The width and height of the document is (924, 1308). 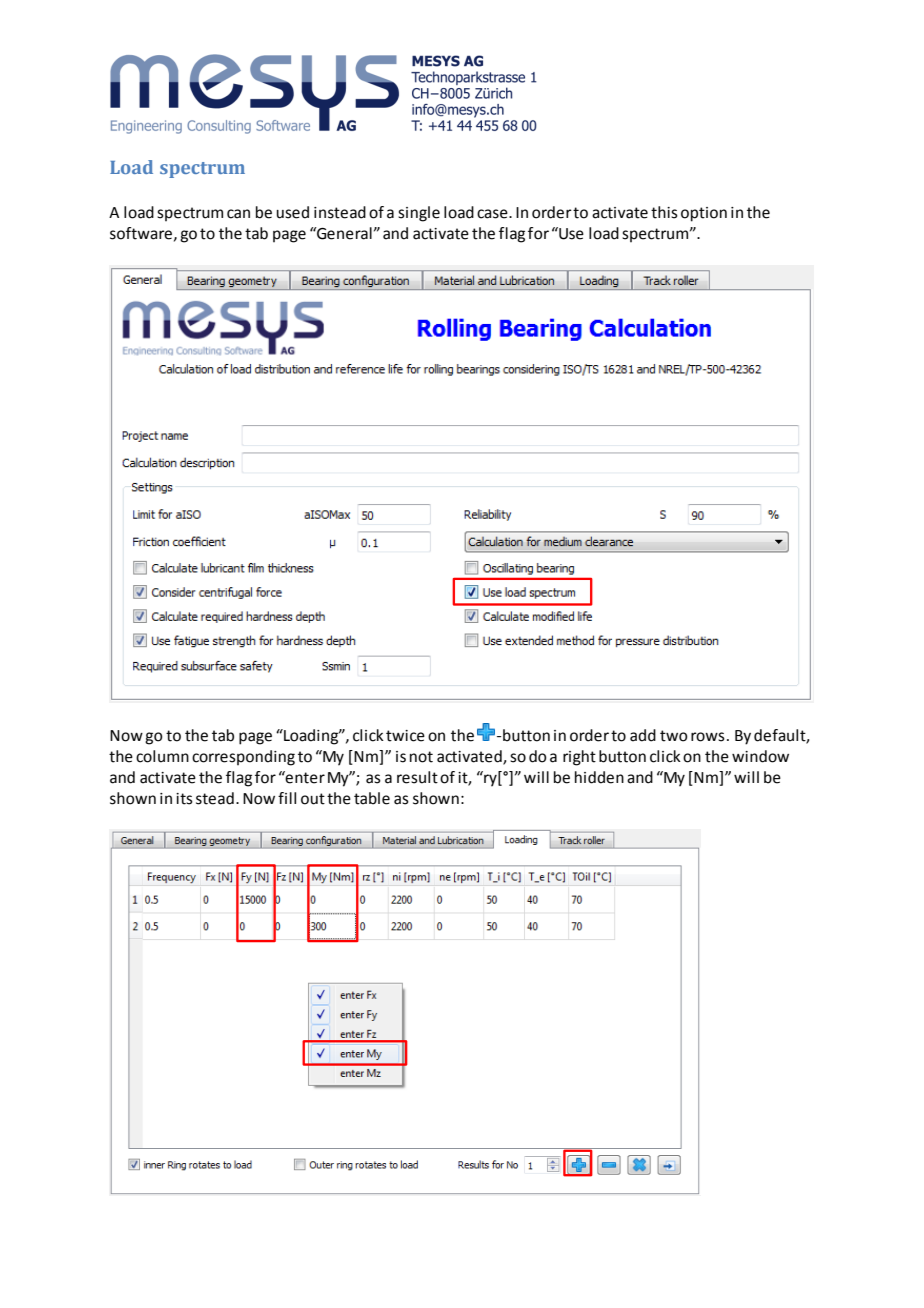 What do you see at coordinates (184, 799) in the document?
I see `its` at bounding box center [184, 799].
